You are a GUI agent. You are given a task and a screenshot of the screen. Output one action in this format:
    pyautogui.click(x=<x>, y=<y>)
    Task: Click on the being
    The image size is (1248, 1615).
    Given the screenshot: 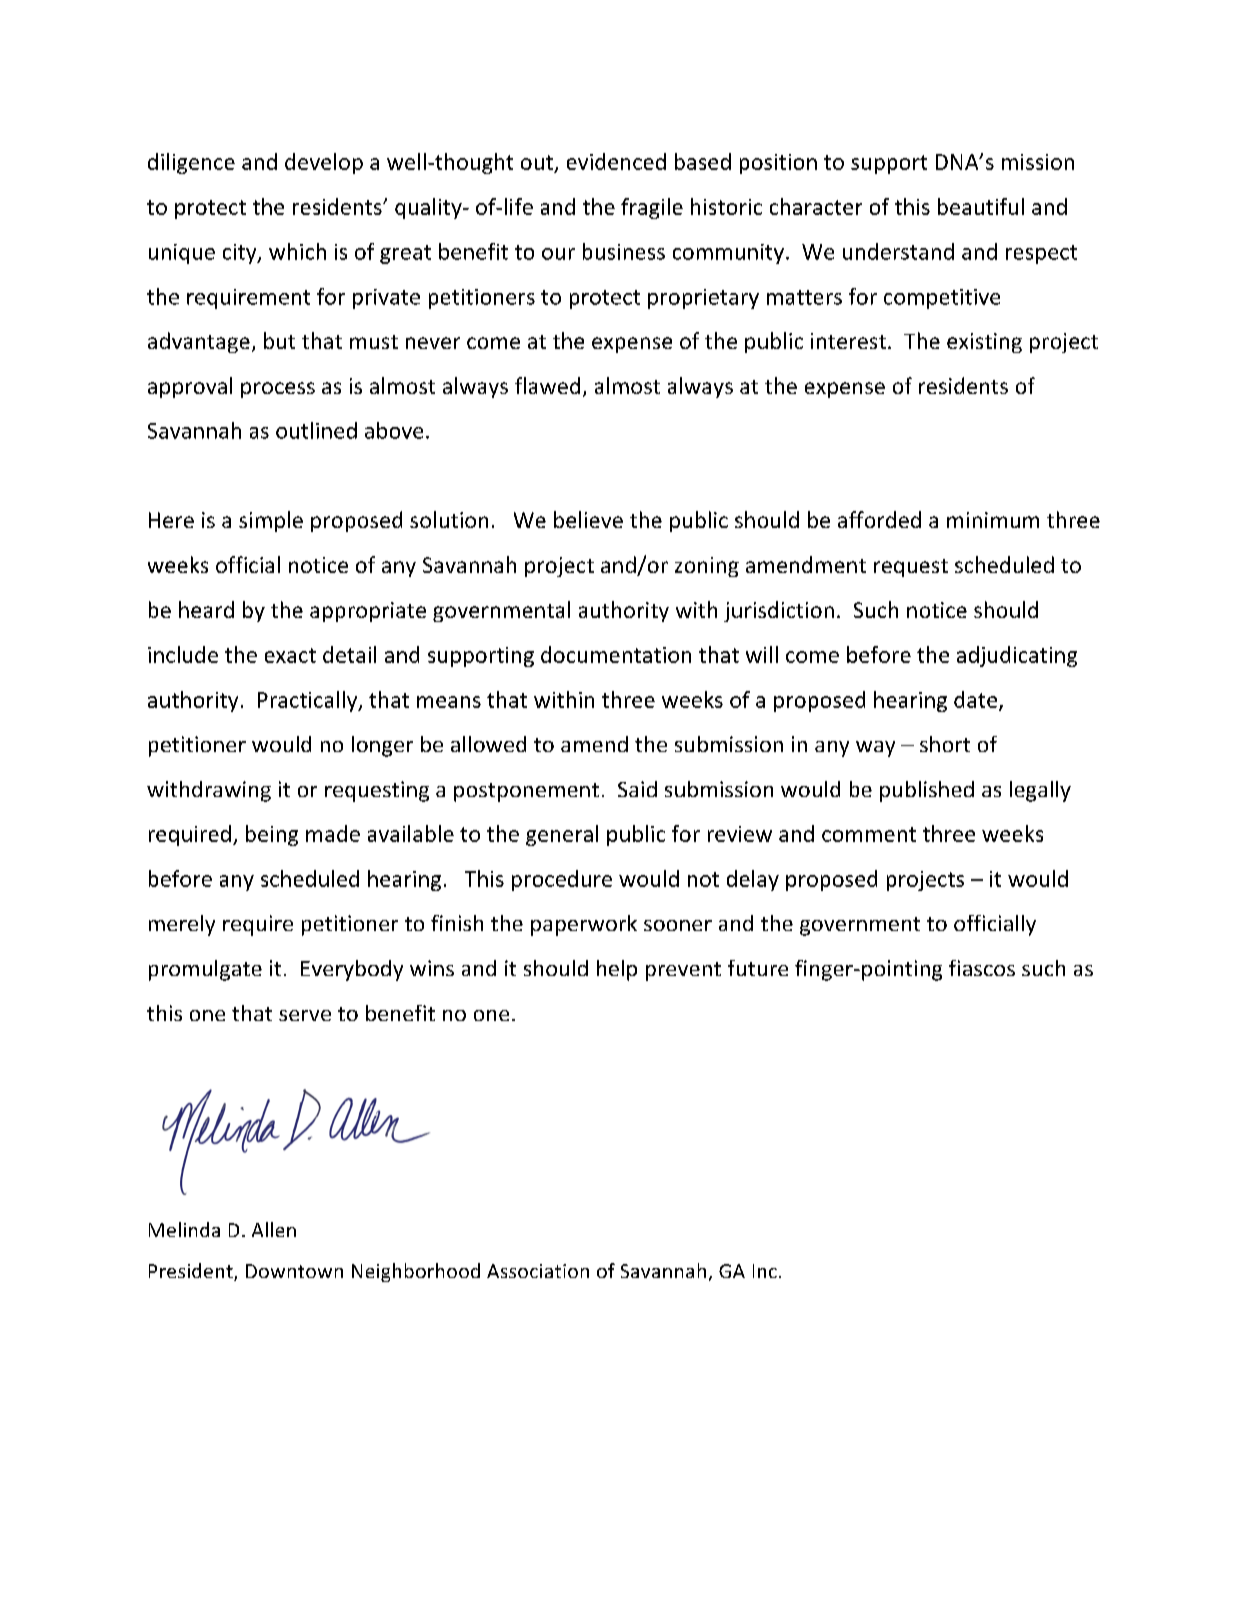 What is the action you would take?
    pyautogui.click(x=272, y=835)
